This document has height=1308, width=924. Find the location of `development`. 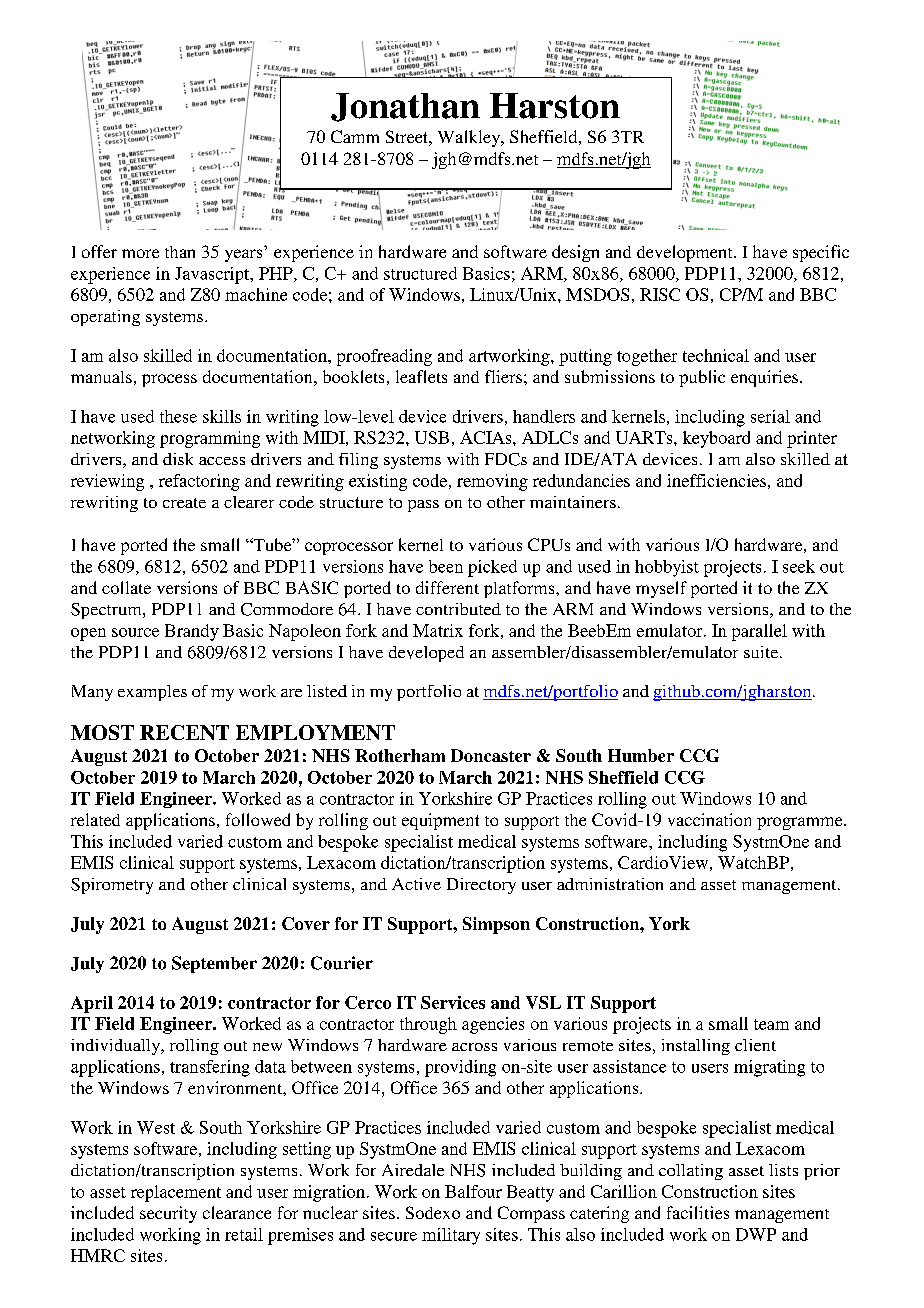

development is located at coordinates (686, 253).
